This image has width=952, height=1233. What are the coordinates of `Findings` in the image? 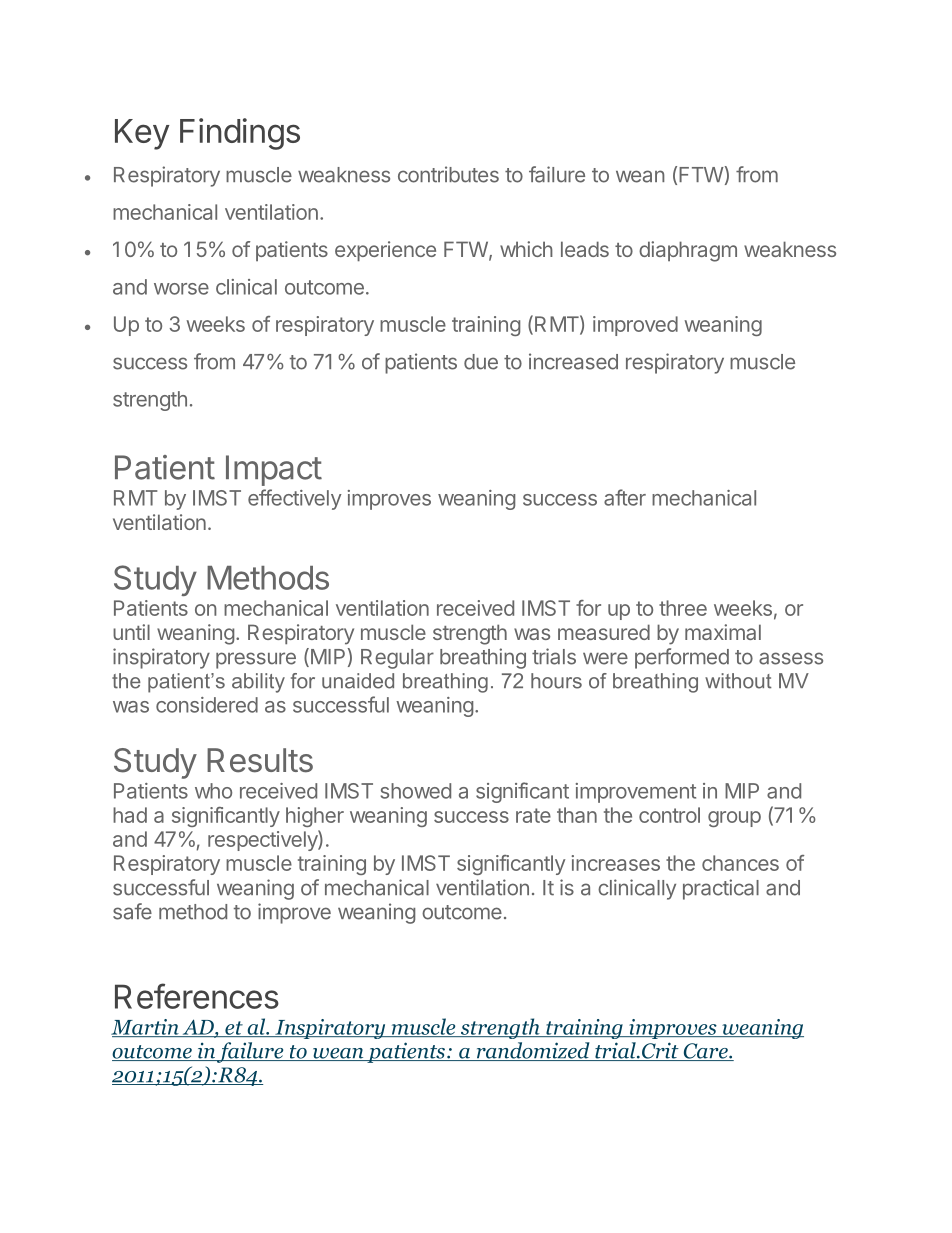 It's located at (240, 134).
